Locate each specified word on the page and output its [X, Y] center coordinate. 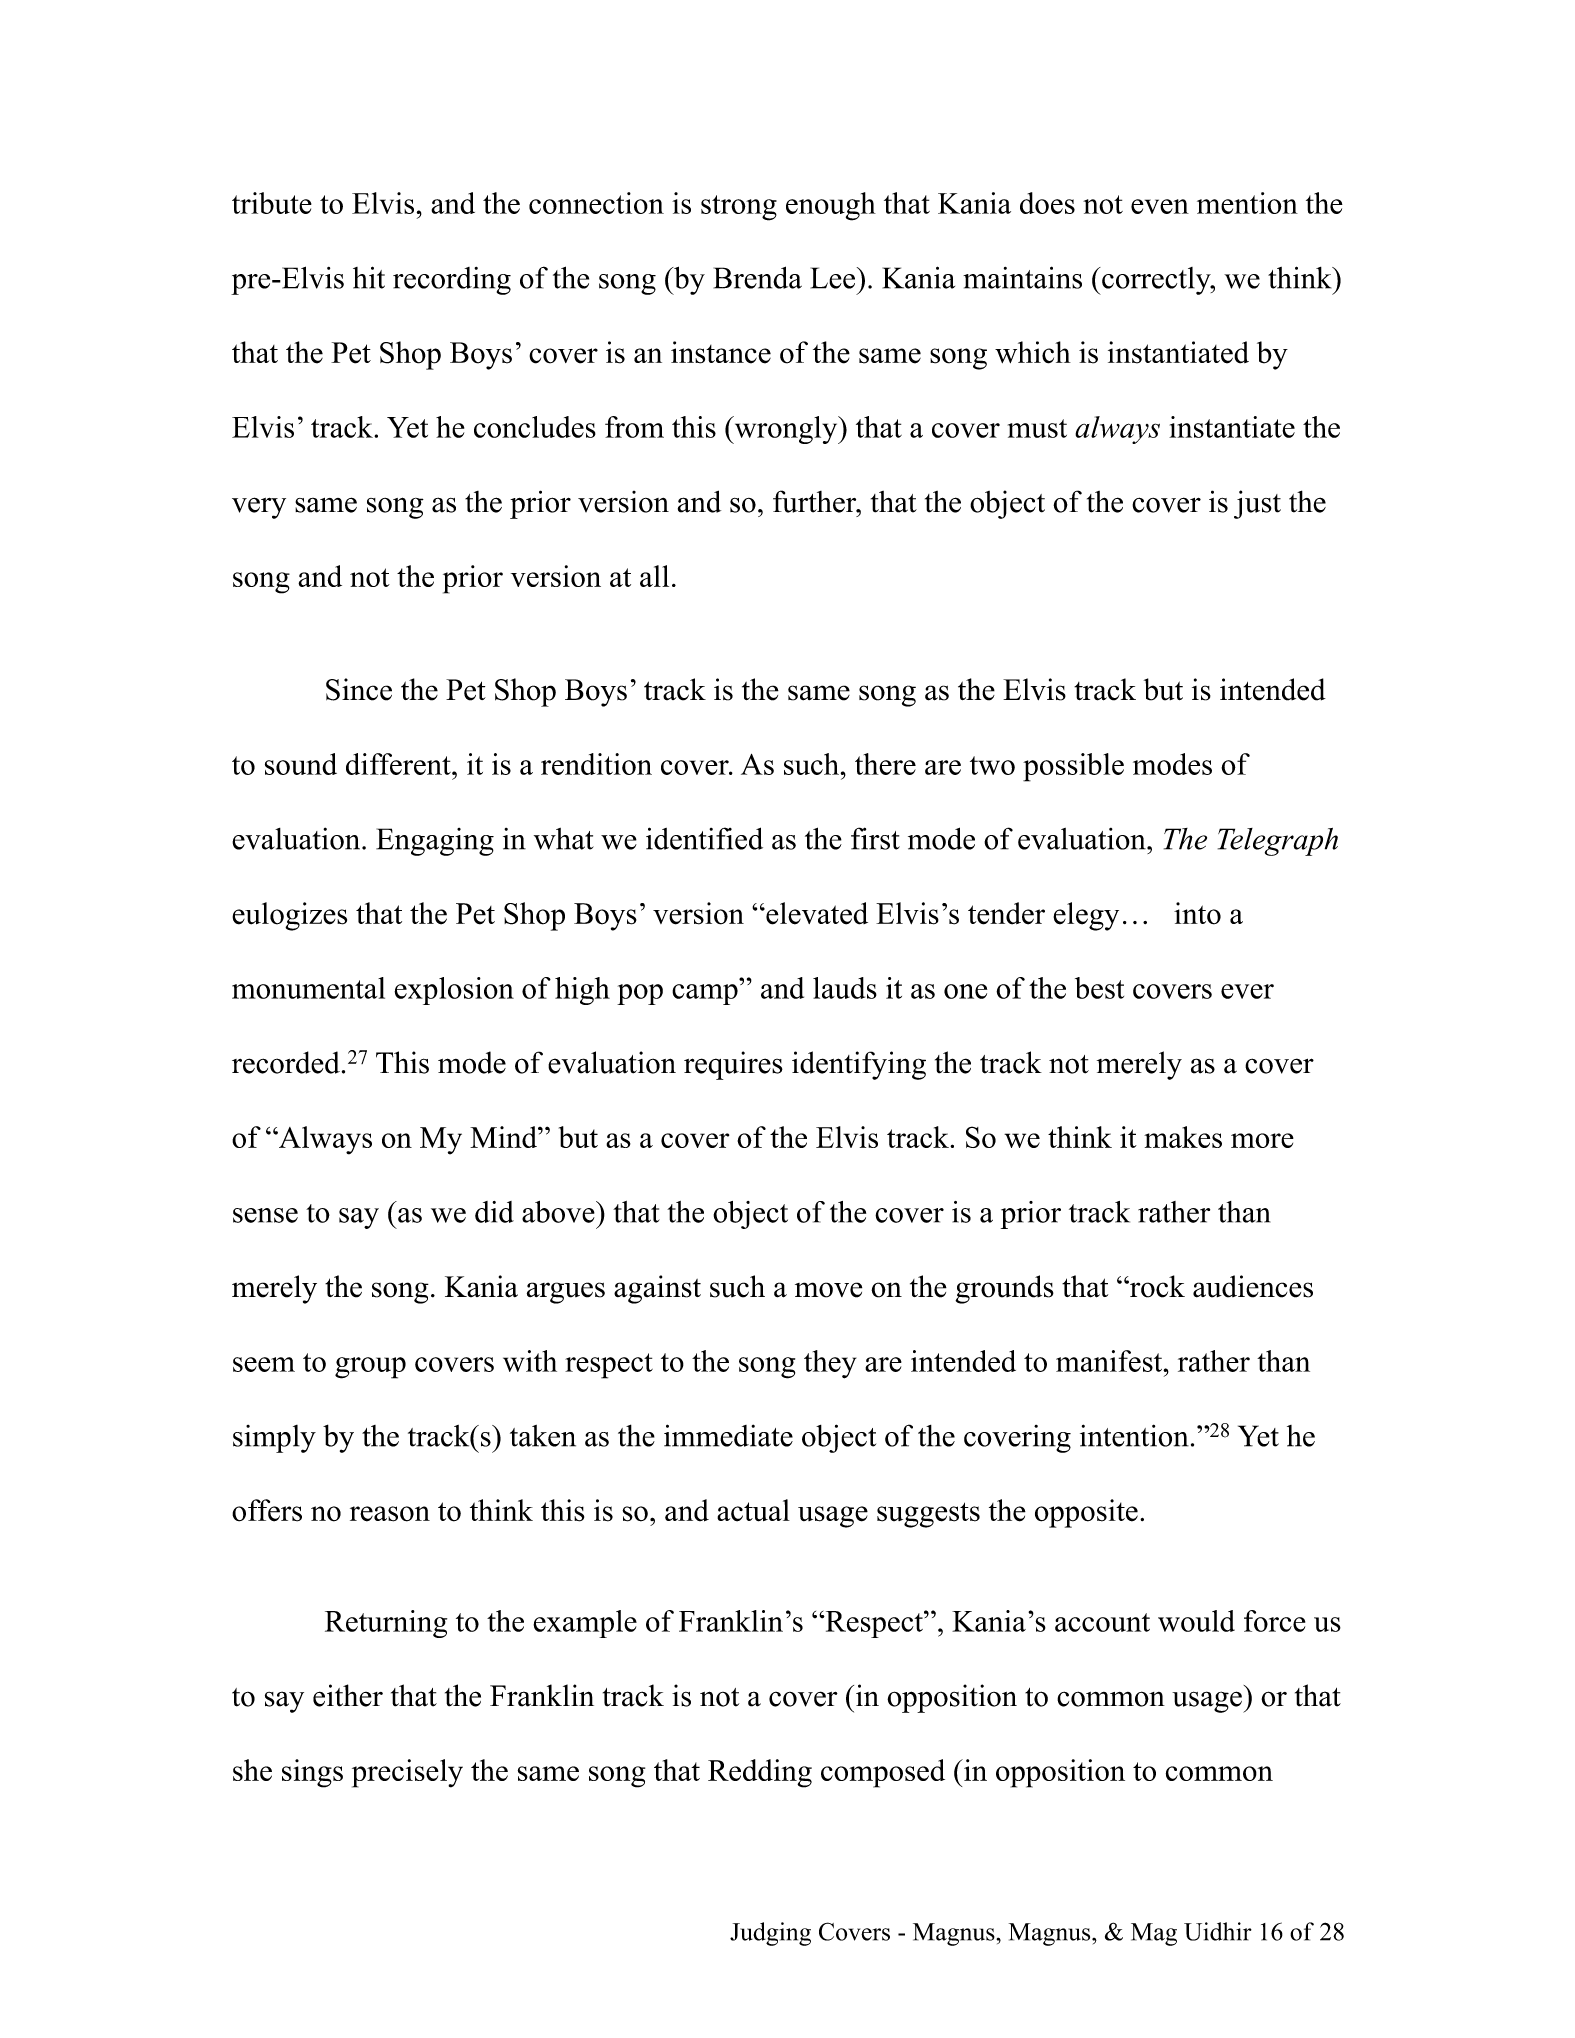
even [1160, 206]
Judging [770, 1934]
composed [883, 1773]
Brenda [758, 277]
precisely [407, 1773]
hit [369, 277]
